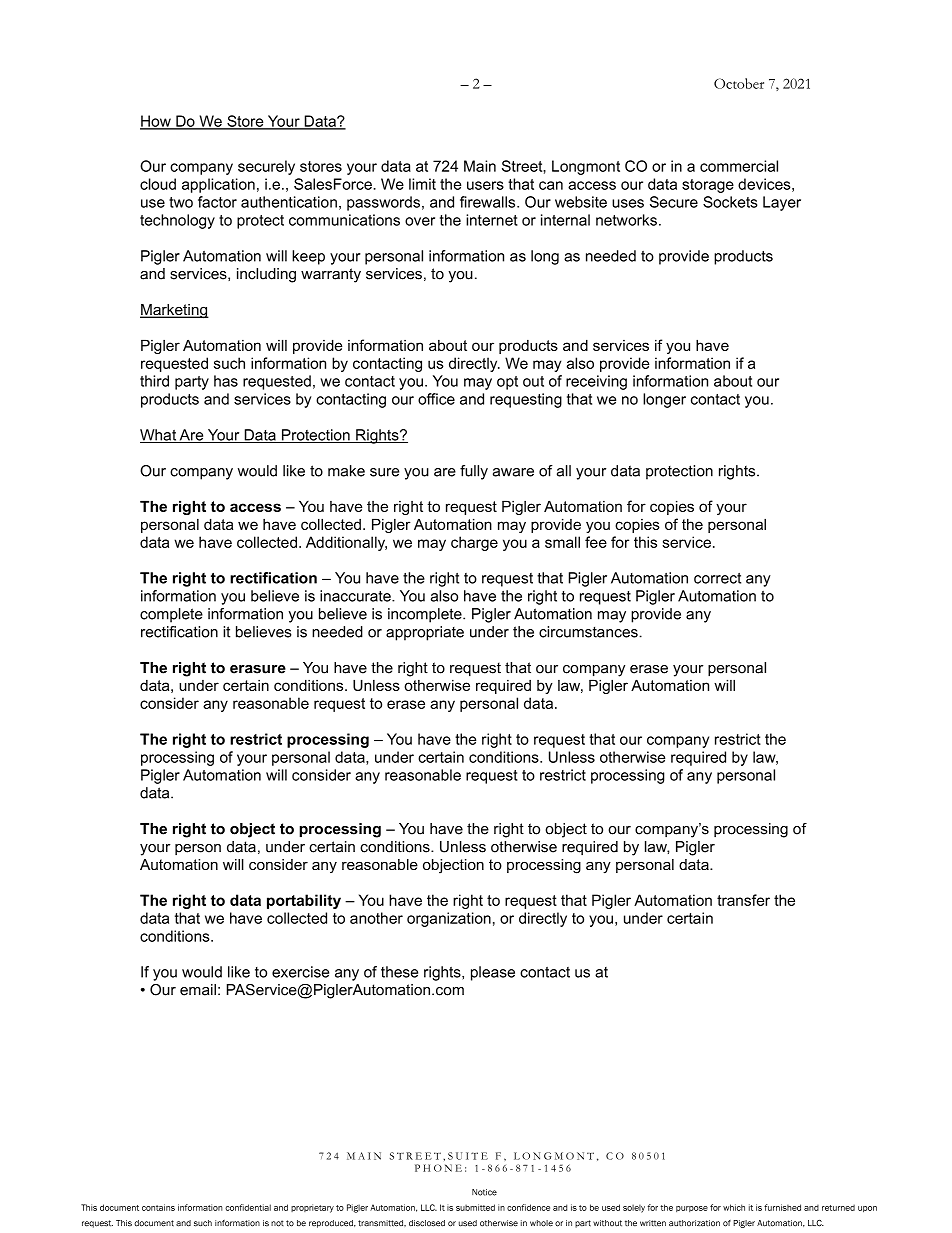 This image has width=952, height=1233. I want to click on October, so click(739, 83).
